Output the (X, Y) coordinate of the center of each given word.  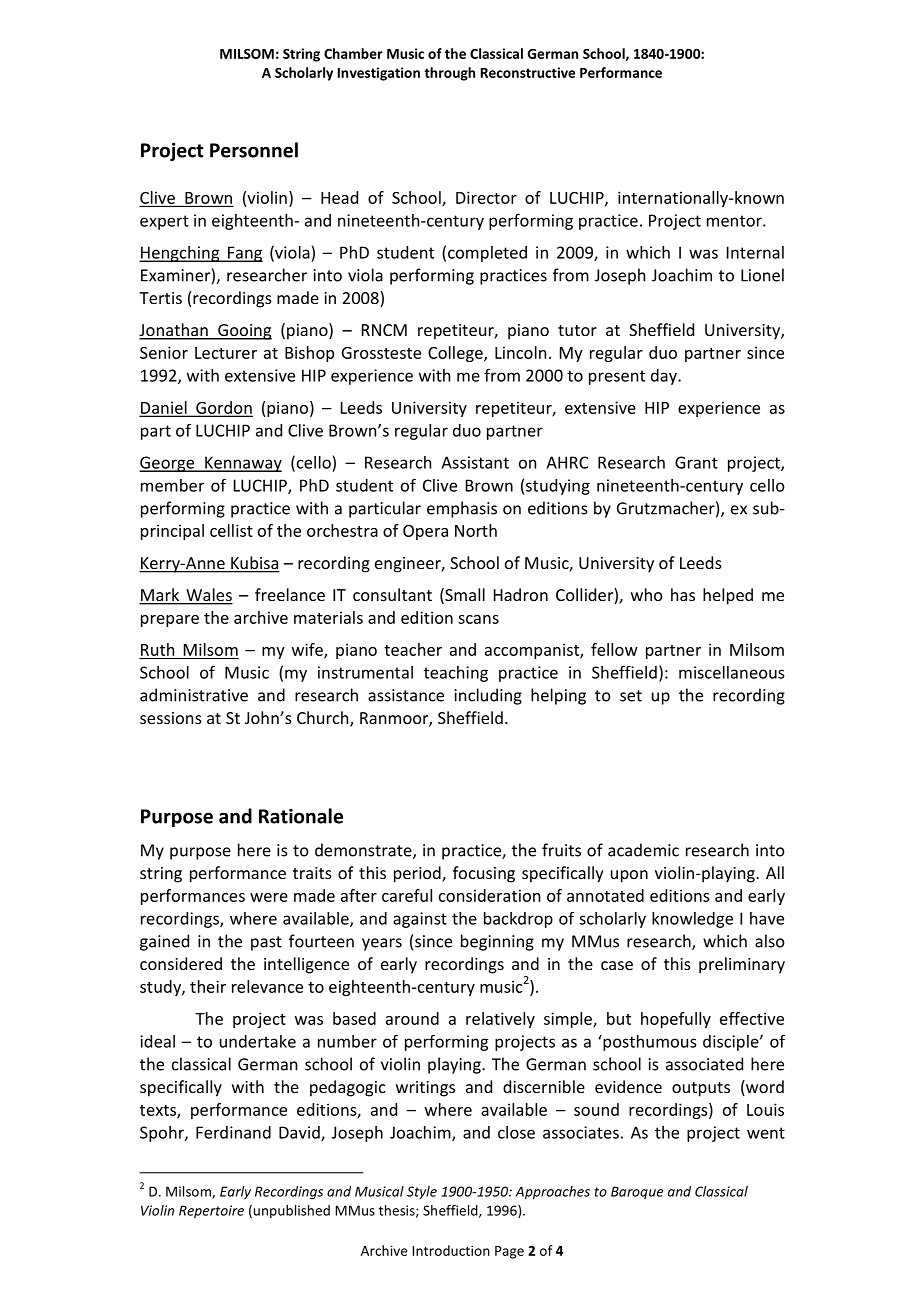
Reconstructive (528, 72)
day (665, 377)
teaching (456, 674)
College (456, 354)
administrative (194, 695)
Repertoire (211, 1211)
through (449, 74)
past (266, 943)
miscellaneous (731, 672)
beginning (497, 942)
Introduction (451, 1250)
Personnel (254, 150)
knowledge (692, 920)
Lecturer (226, 353)
